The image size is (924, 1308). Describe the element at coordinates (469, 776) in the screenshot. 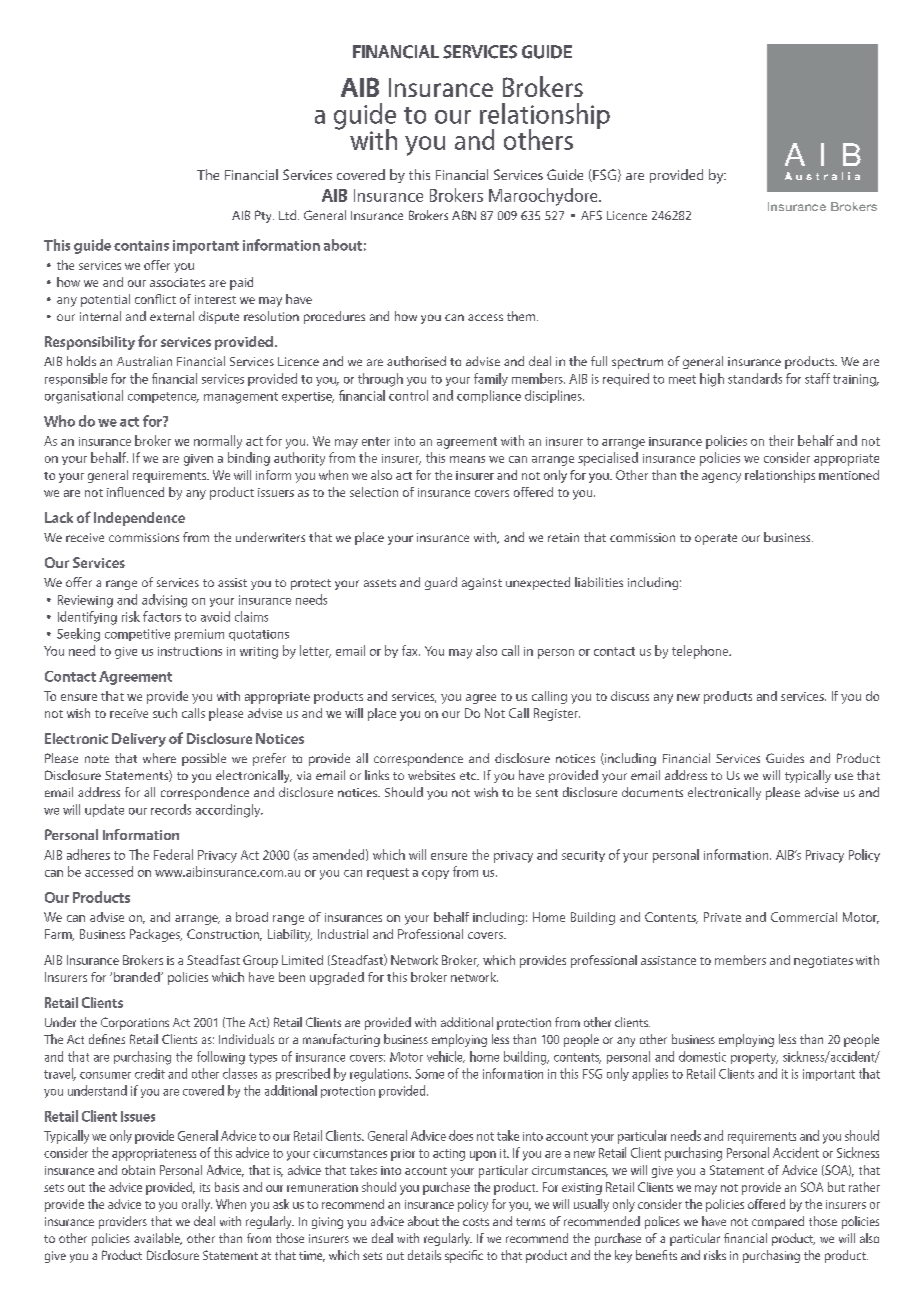

I see `etc` at that location.
